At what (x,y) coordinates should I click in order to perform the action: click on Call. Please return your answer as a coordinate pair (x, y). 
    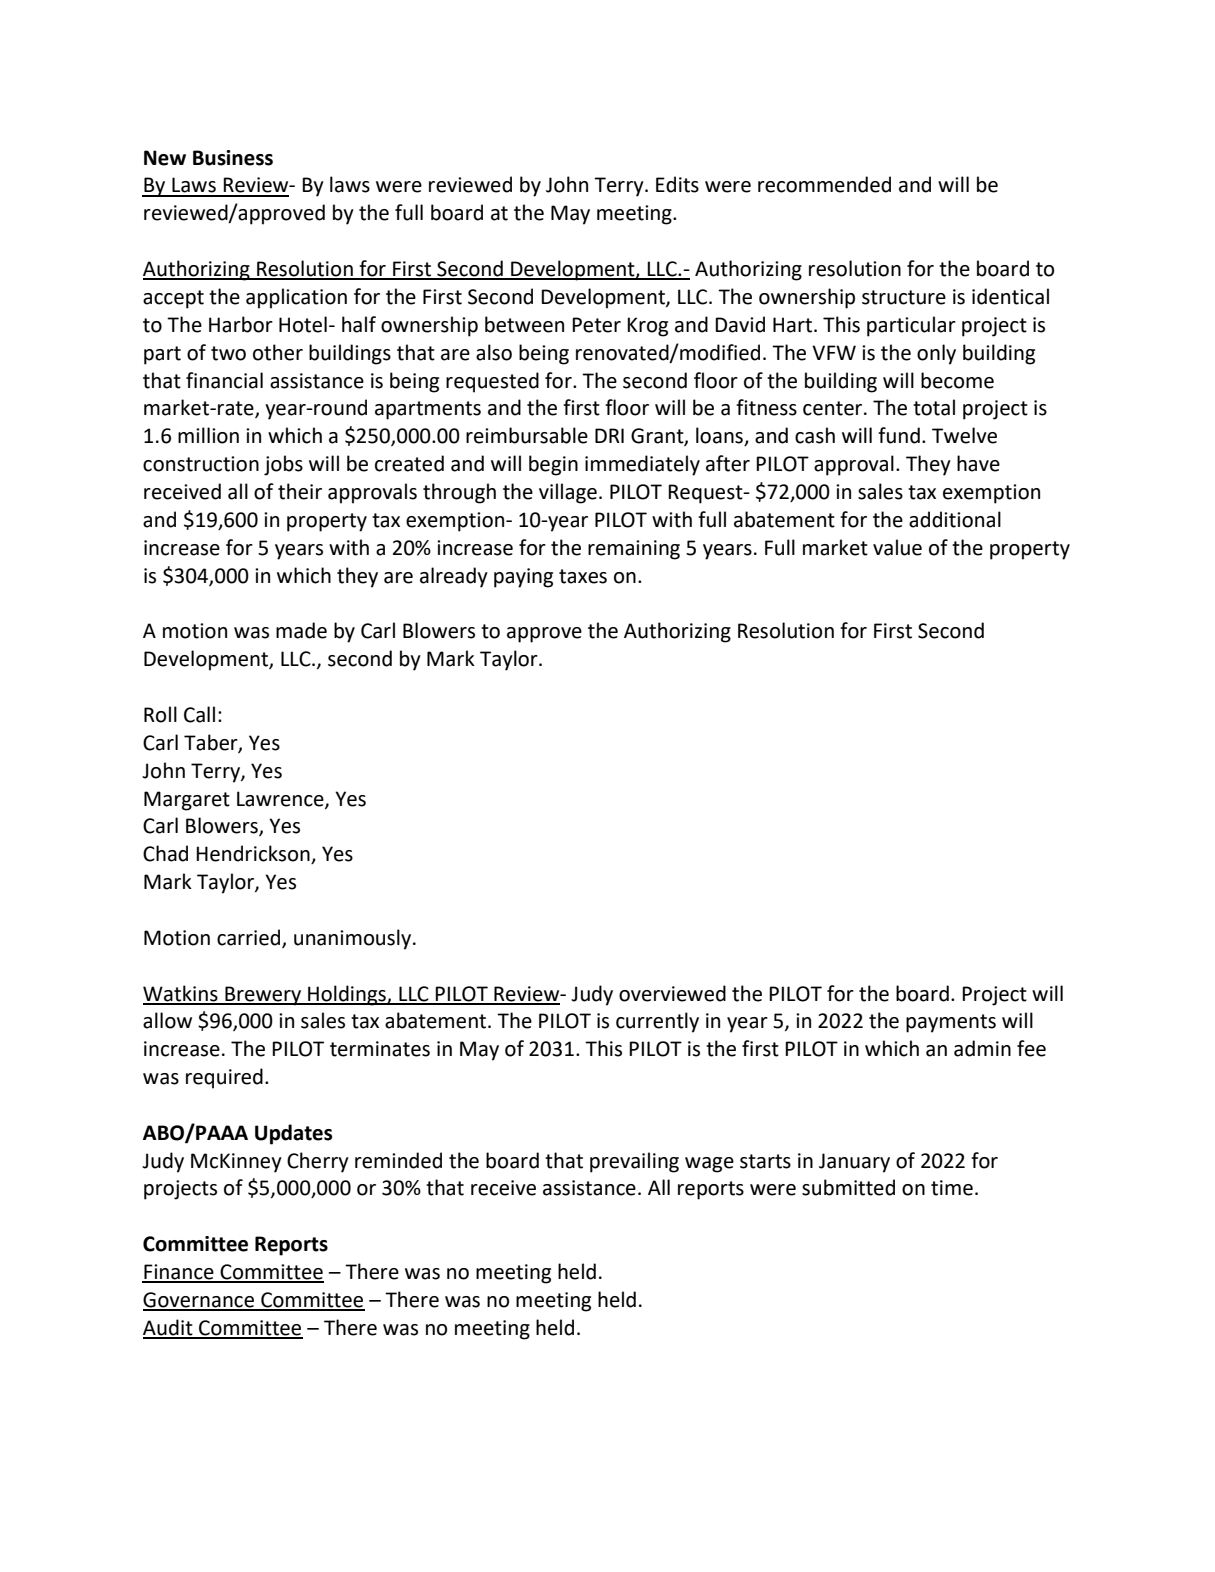
    Looking at the image, I should click on (199, 714).
